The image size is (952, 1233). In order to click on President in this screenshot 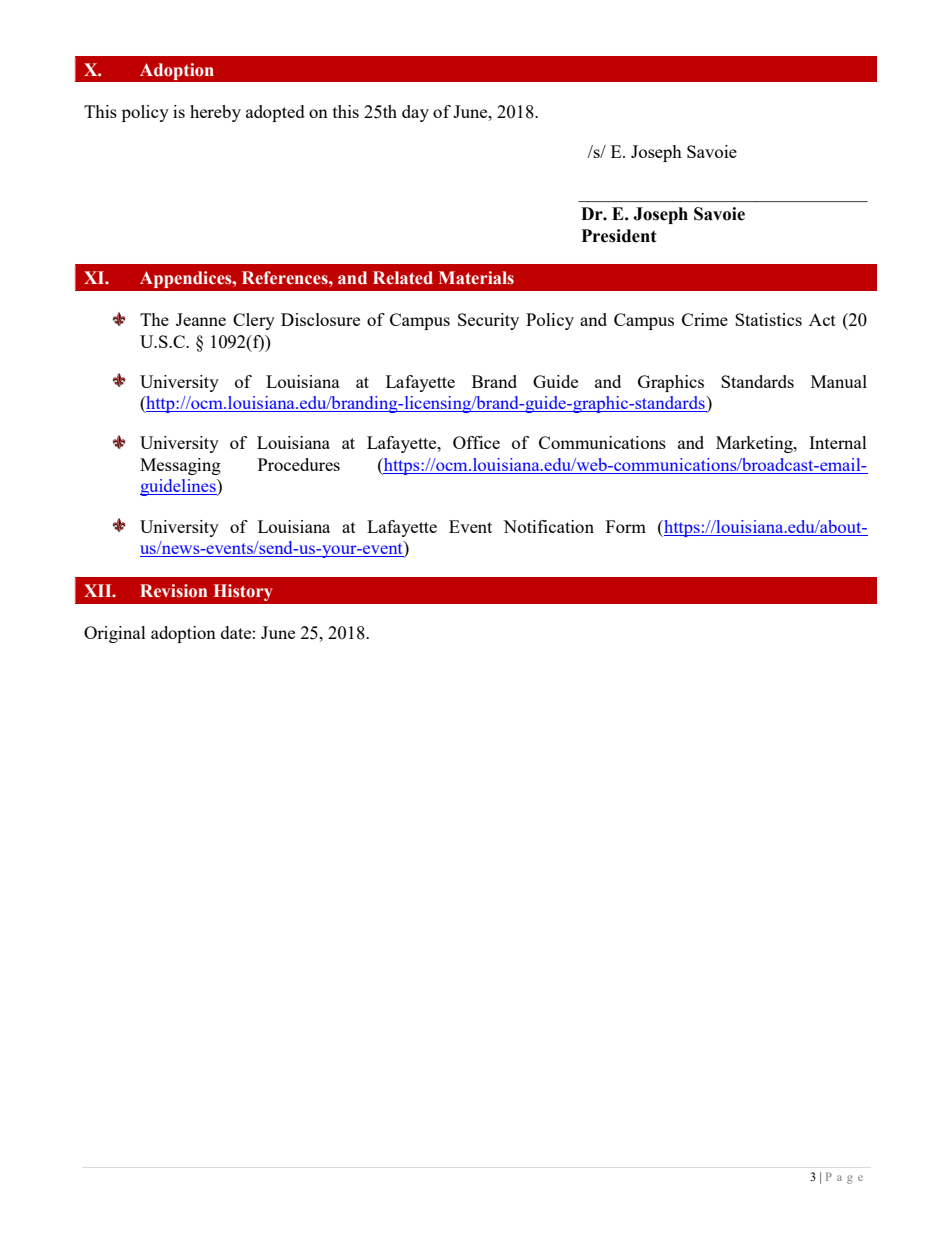, I will do `click(618, 236)`.
